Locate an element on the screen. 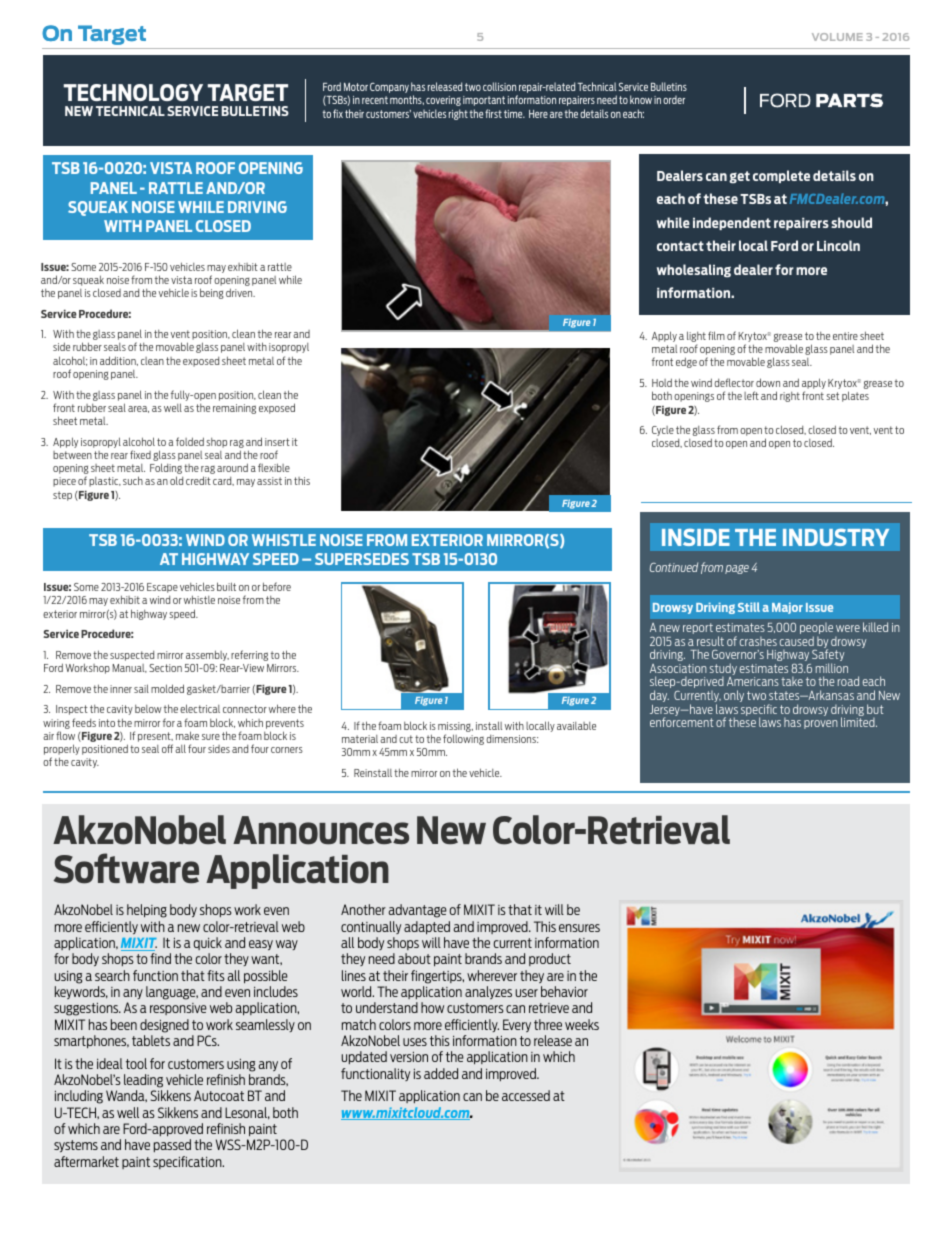 This screenshot has width=952, height=1233. passed is located at coordinates (172, 1145).
